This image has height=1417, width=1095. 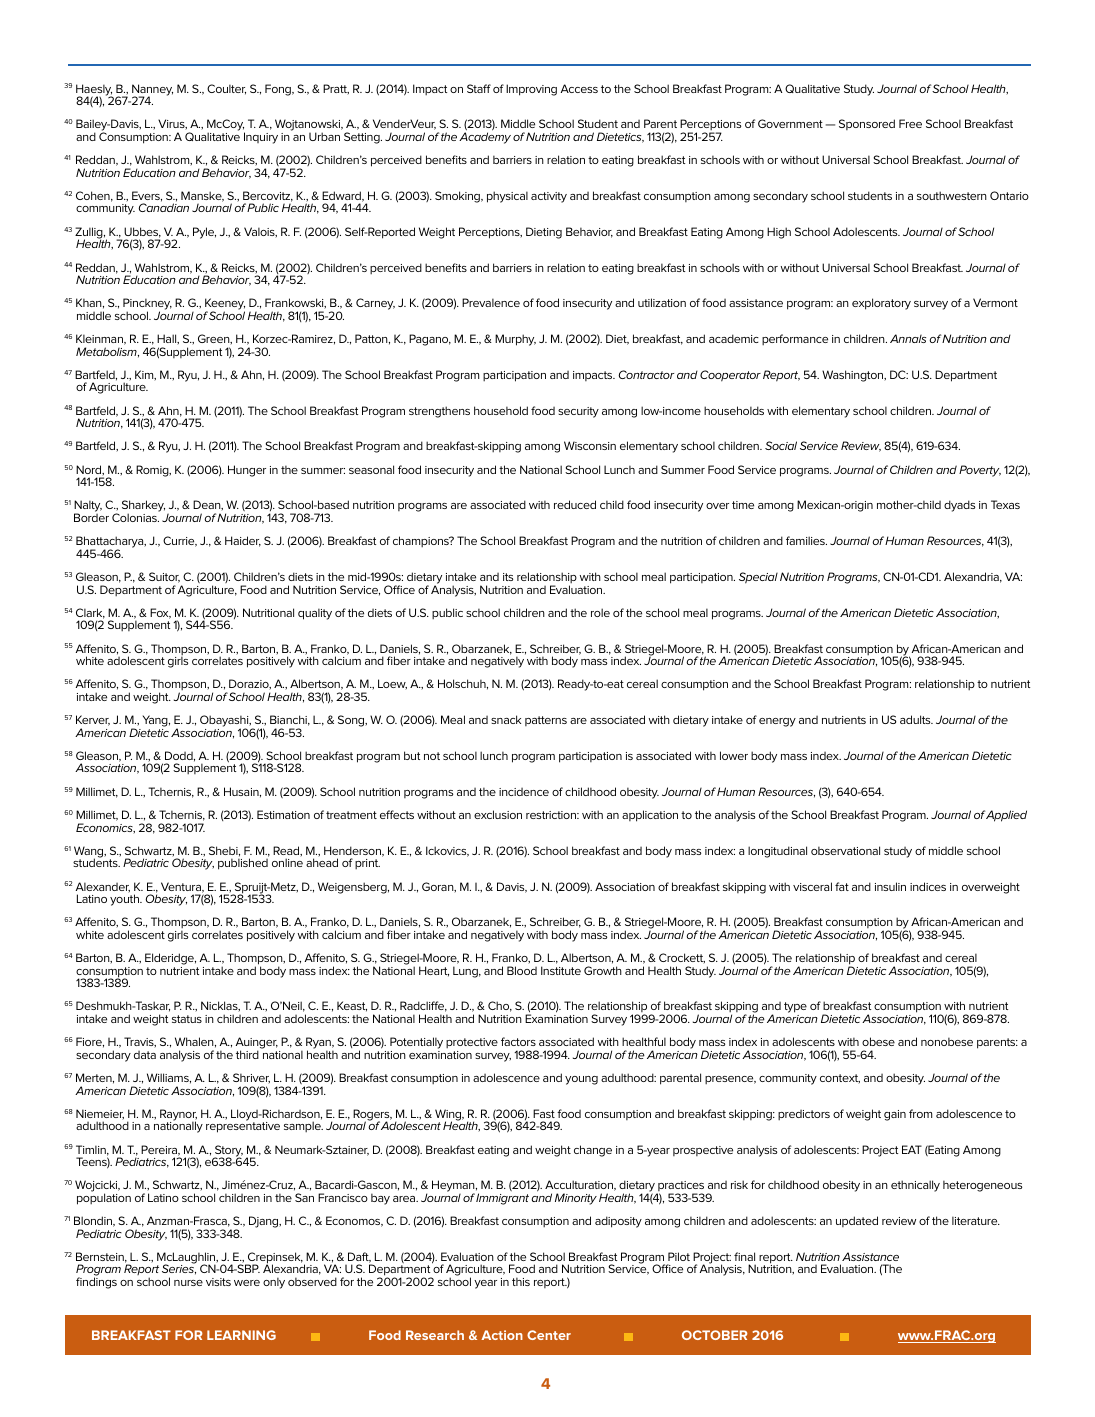 What do you see at coordinates (188, 1283) in the image?
I see `nurse` at bounding box center [188, 1283].
